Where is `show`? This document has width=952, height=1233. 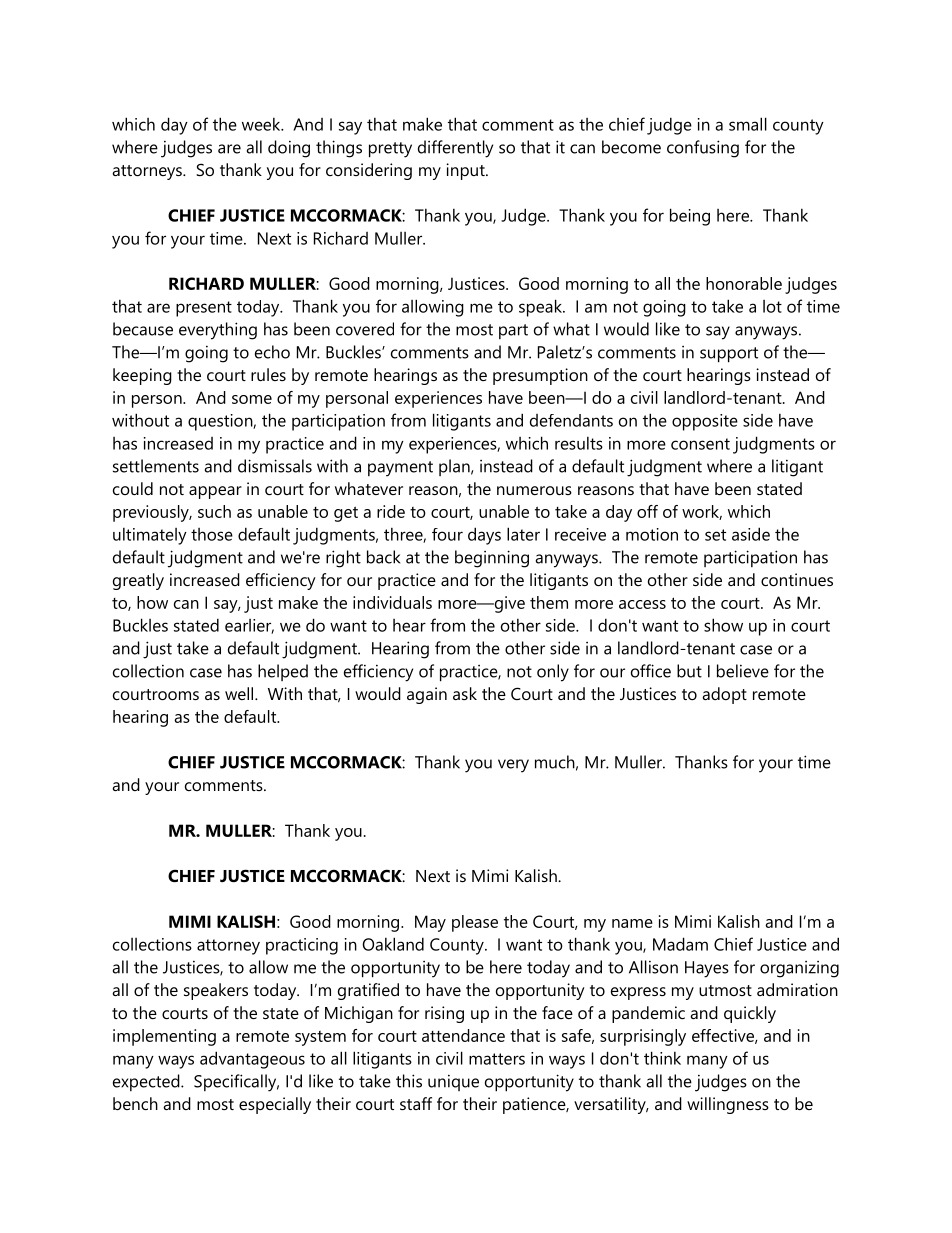 show is located at coordinates (723, 625).
